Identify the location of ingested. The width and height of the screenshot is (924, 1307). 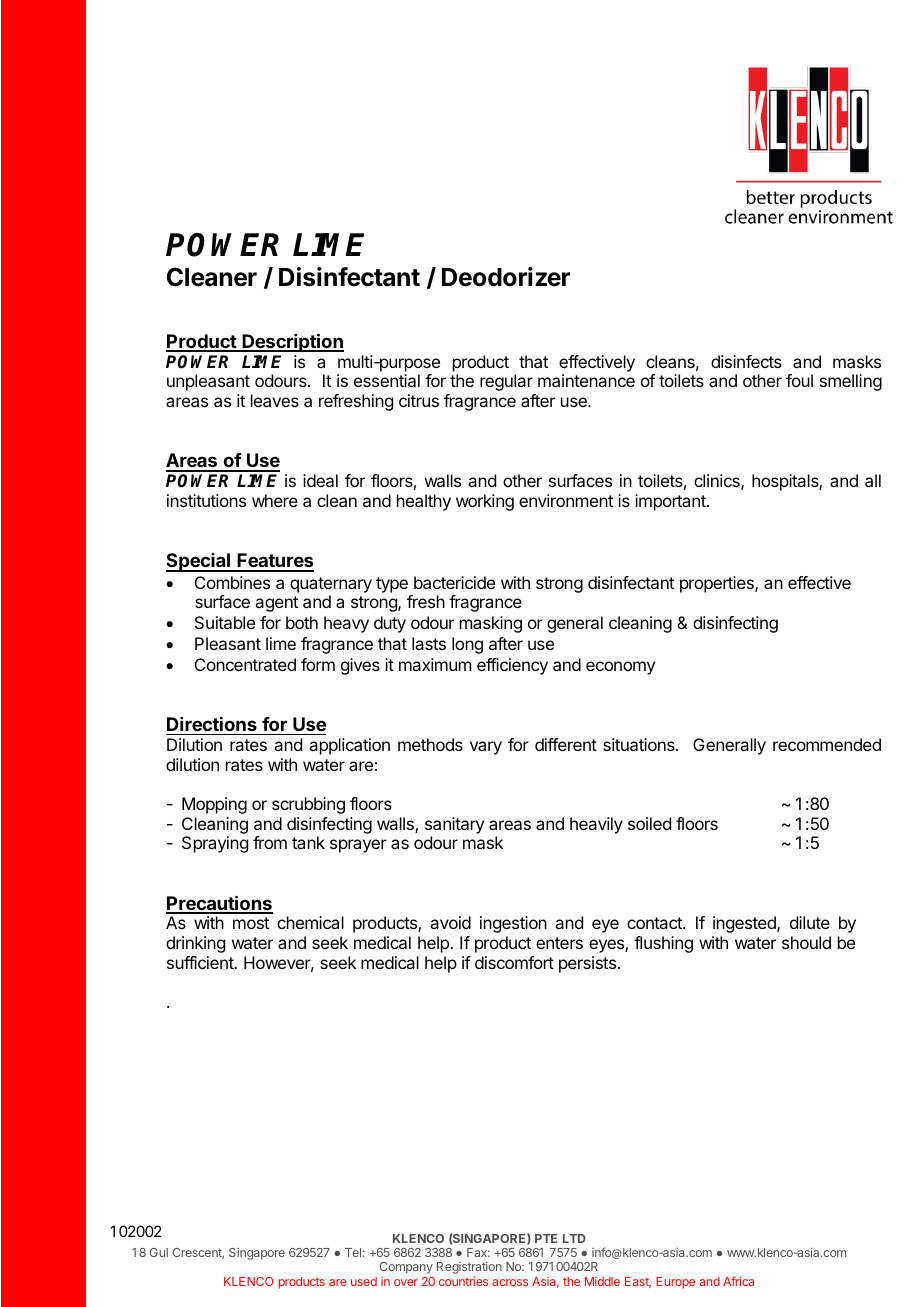
(745, 924).
